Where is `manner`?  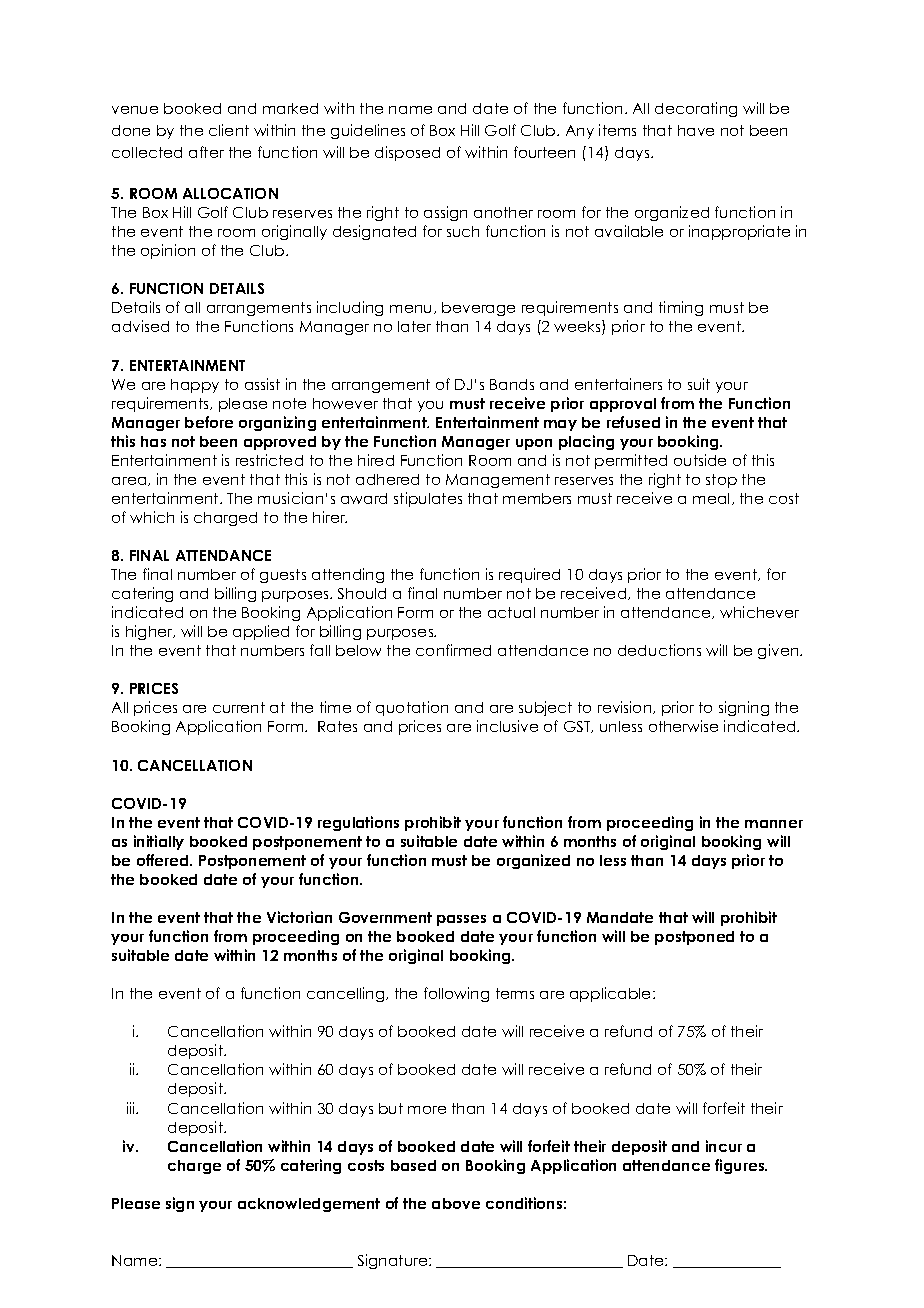 manner is located at coordinates (774, 824).
